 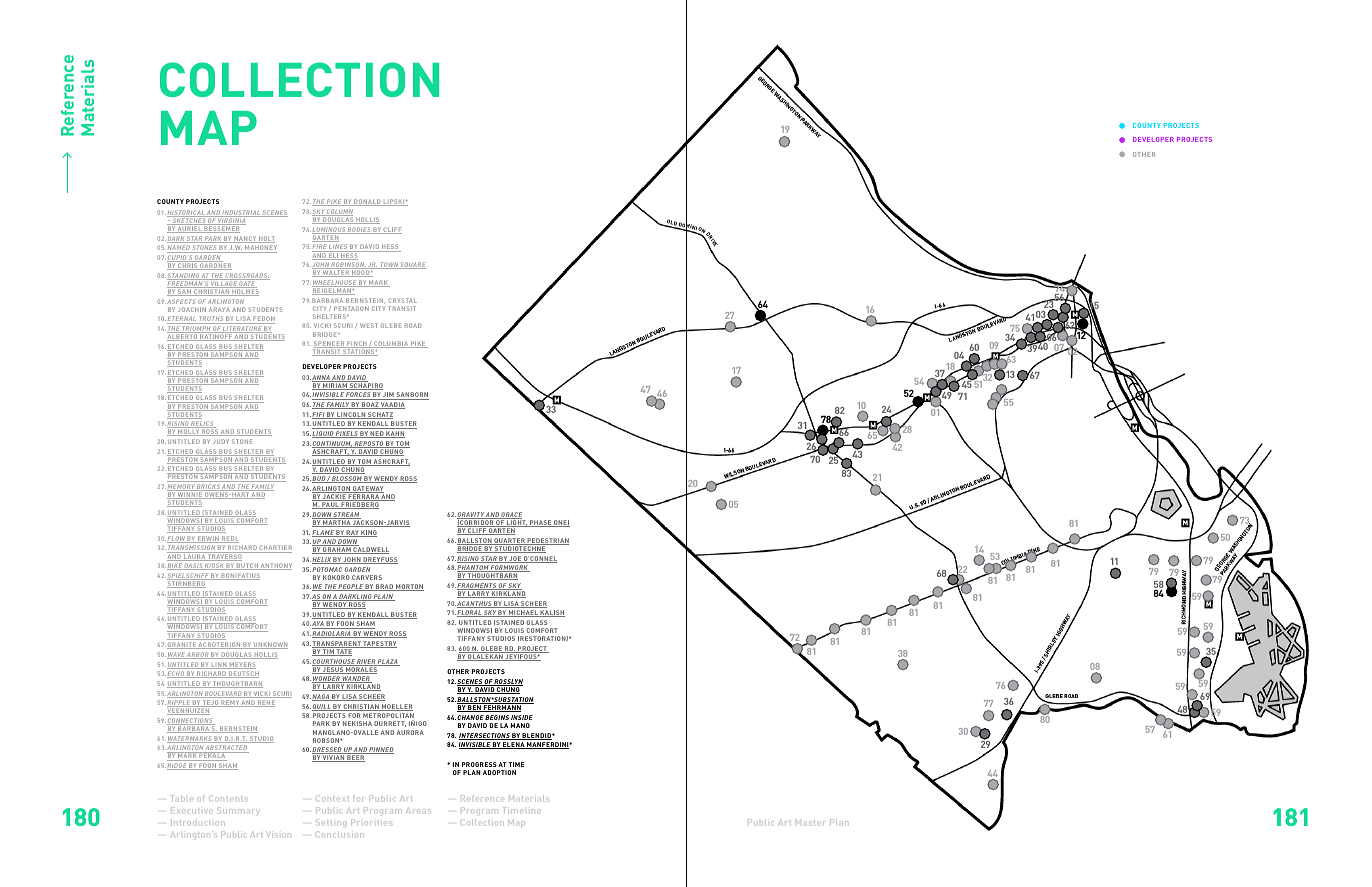 I want to click on REMY, so click(x=230, y=703).
